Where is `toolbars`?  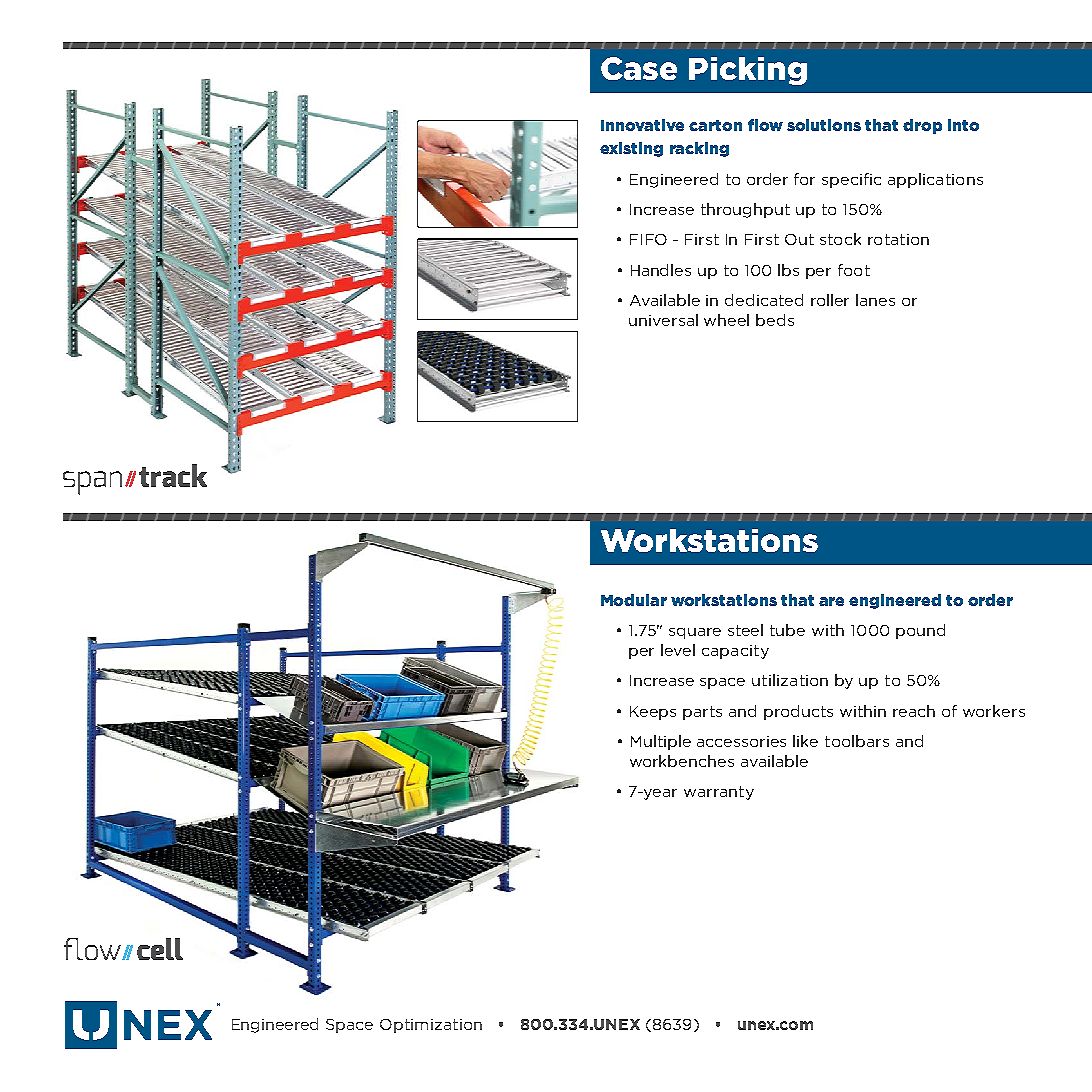
toolbars is located at coordinates (857, 741).
